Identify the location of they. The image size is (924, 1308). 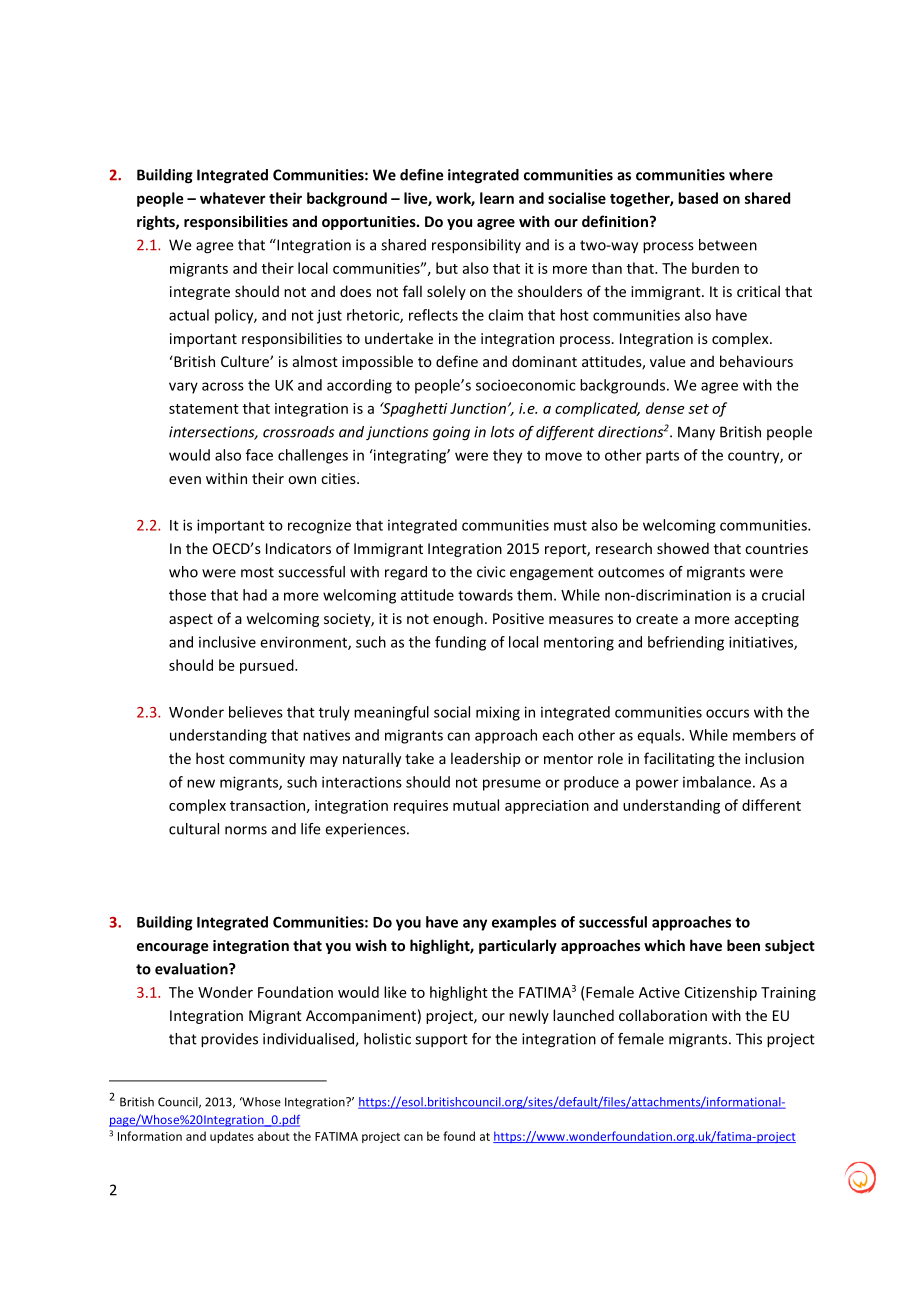
(507, 456).
